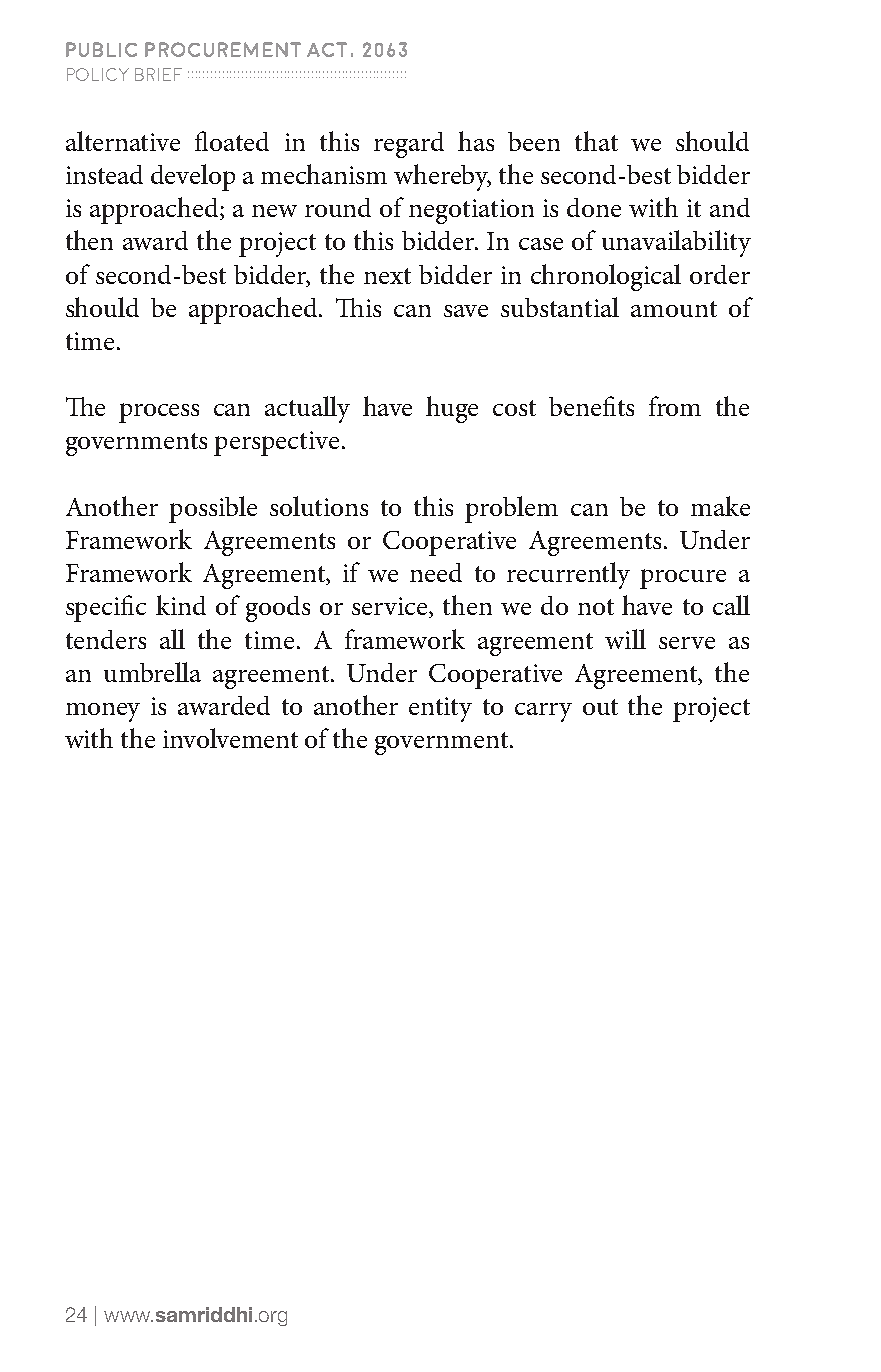 The image size is (881, 1372). Describe the element at coordinates (387, 276) in the screenshot. I see `next` at that location.
